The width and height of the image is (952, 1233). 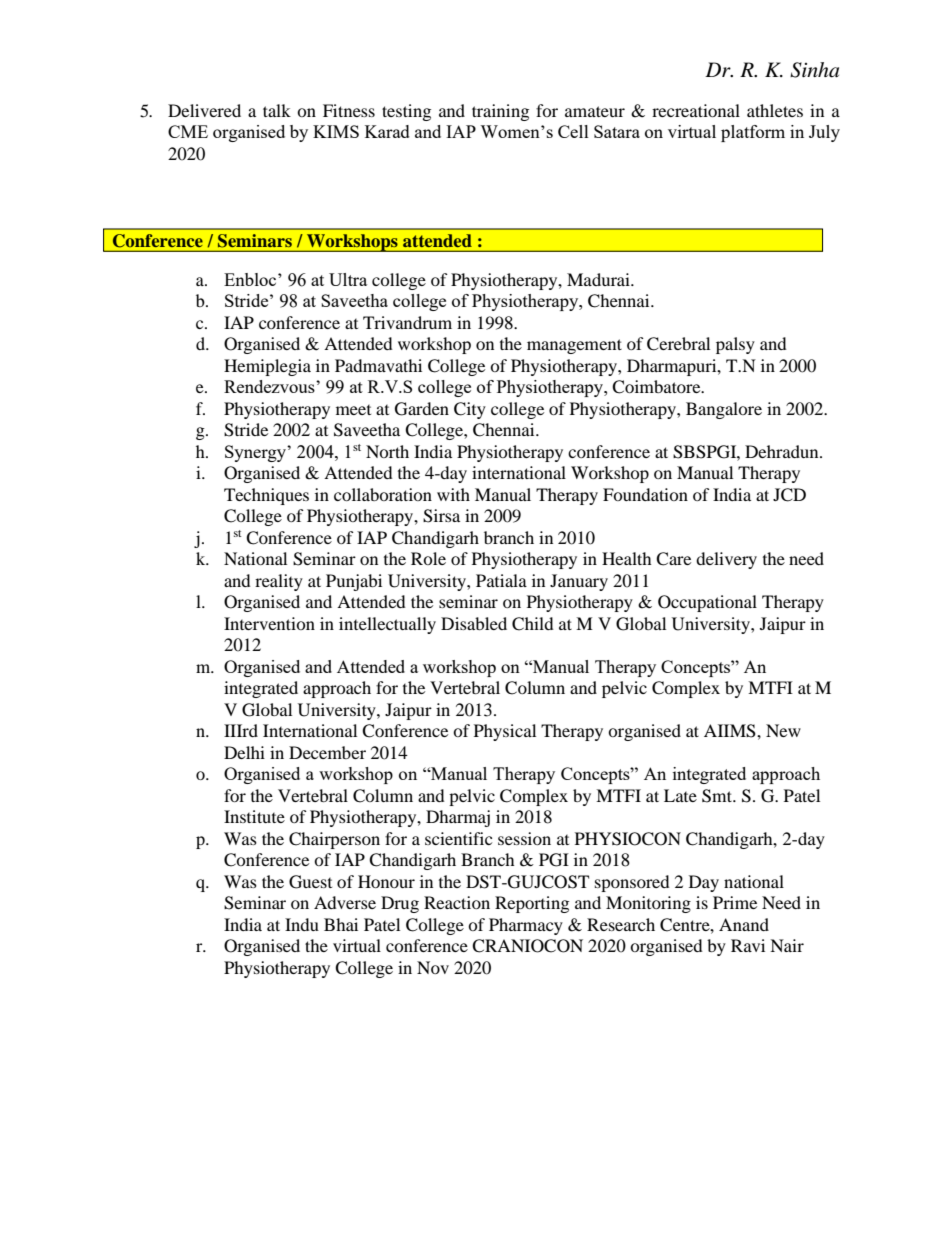 What do you see at coordinates (302, 924) in the image?
I see `Indu` at bounding box center [302, 924].
